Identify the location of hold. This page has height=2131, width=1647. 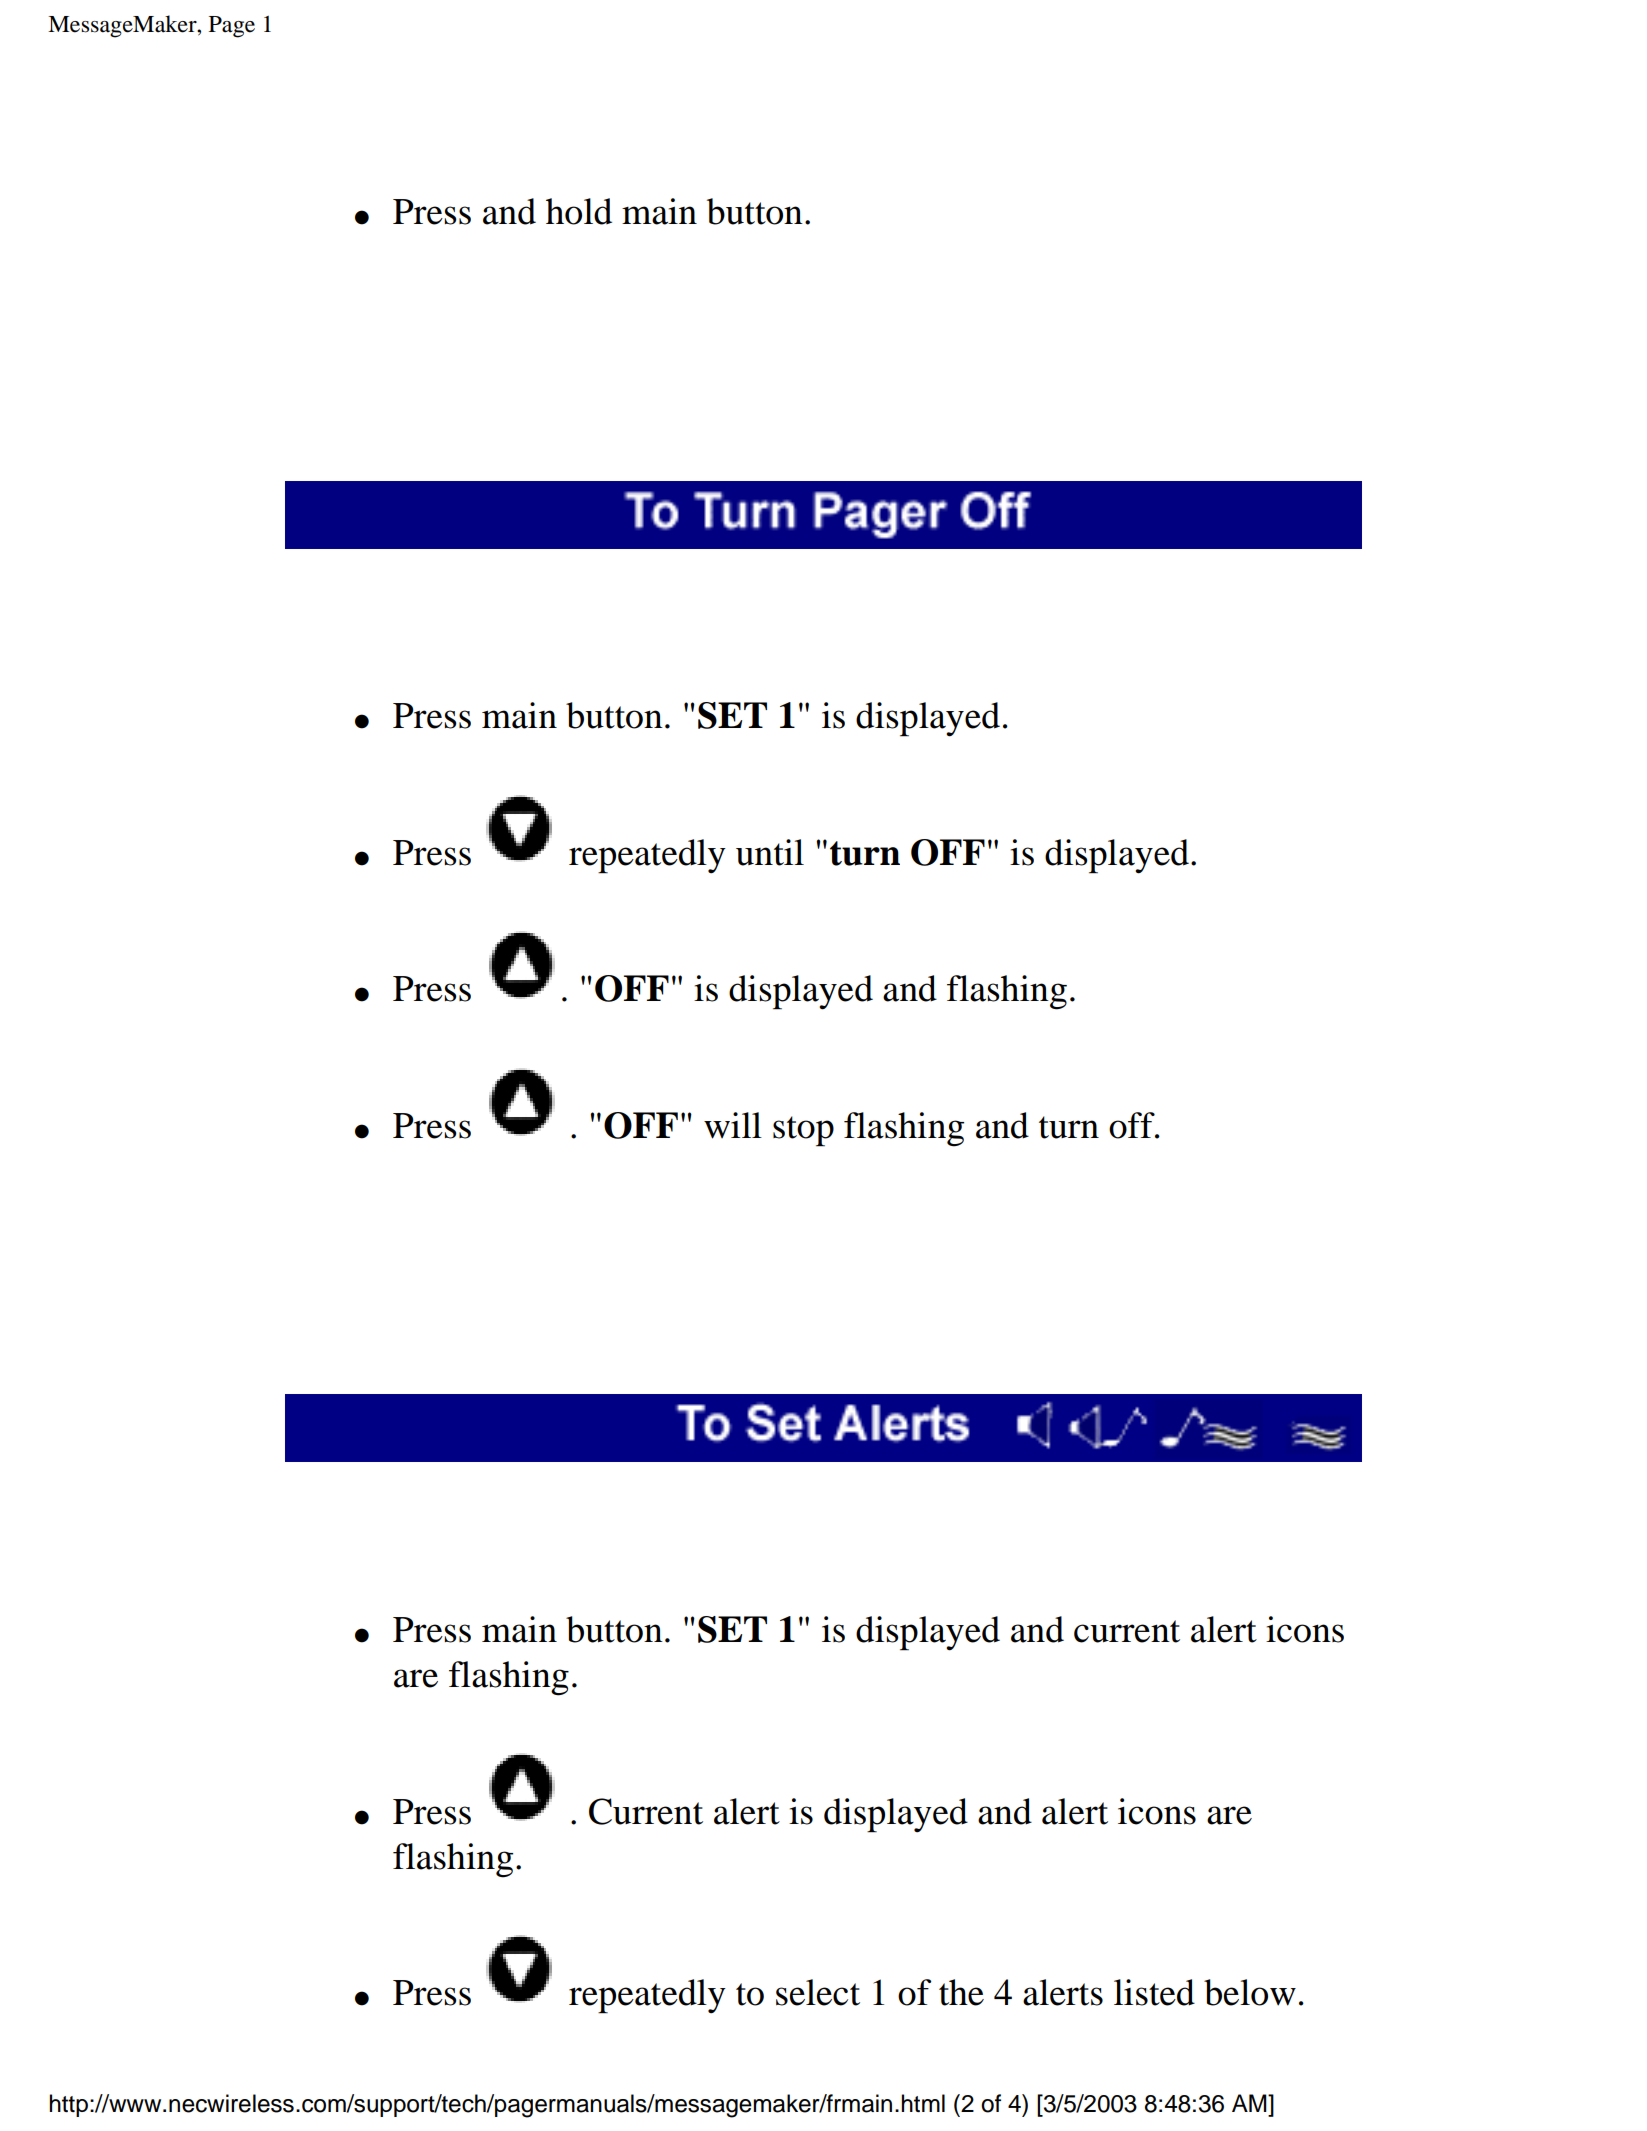
(579, 211).
